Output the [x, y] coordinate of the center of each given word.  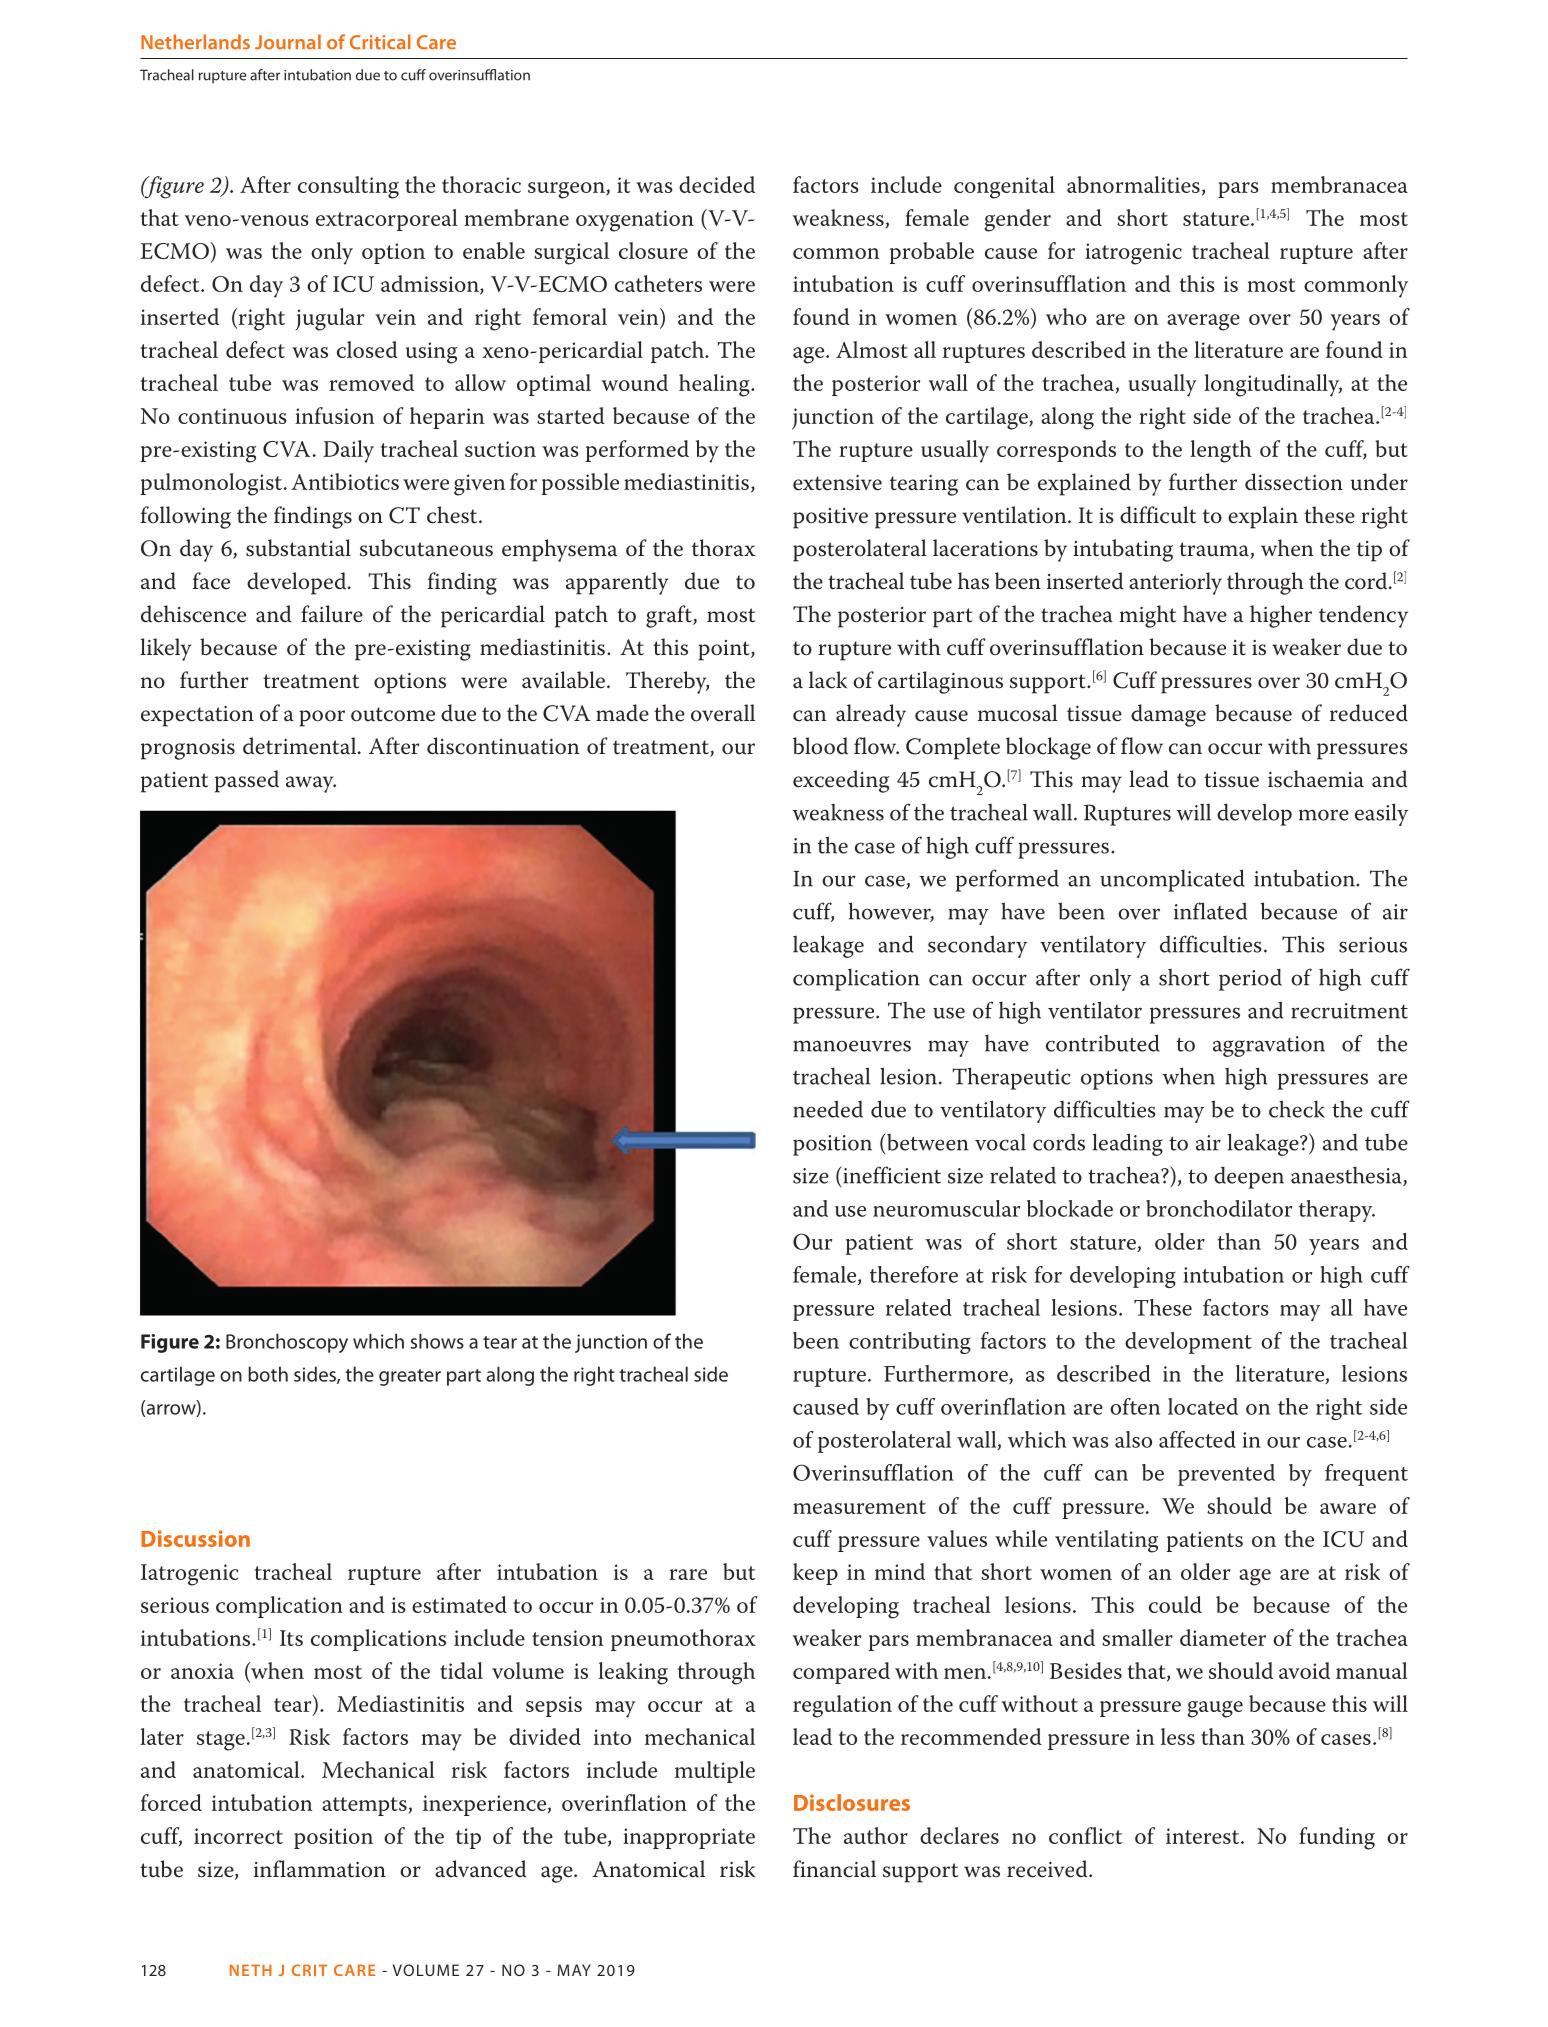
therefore [914, 1274]
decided [717, 184]
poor [322, 718]
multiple [715, 1772]
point [725, 650]
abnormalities [1133, 184]
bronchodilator [1219, 1208]
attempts [364, 1806]
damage [1168, 715]
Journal [288, 42]
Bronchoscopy [287, 1343]
